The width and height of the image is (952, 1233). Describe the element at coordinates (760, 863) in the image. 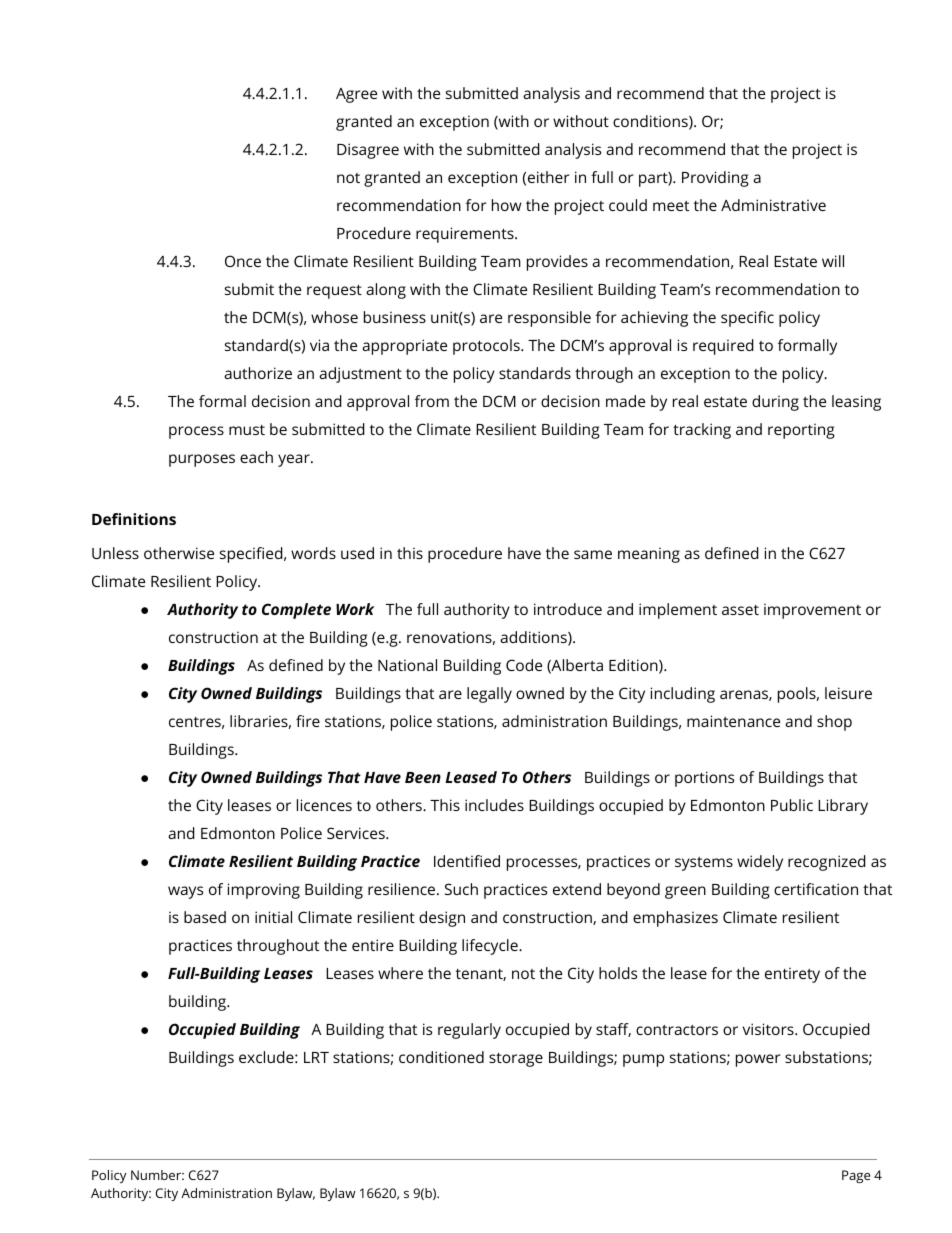

I see `widely` at that location.
